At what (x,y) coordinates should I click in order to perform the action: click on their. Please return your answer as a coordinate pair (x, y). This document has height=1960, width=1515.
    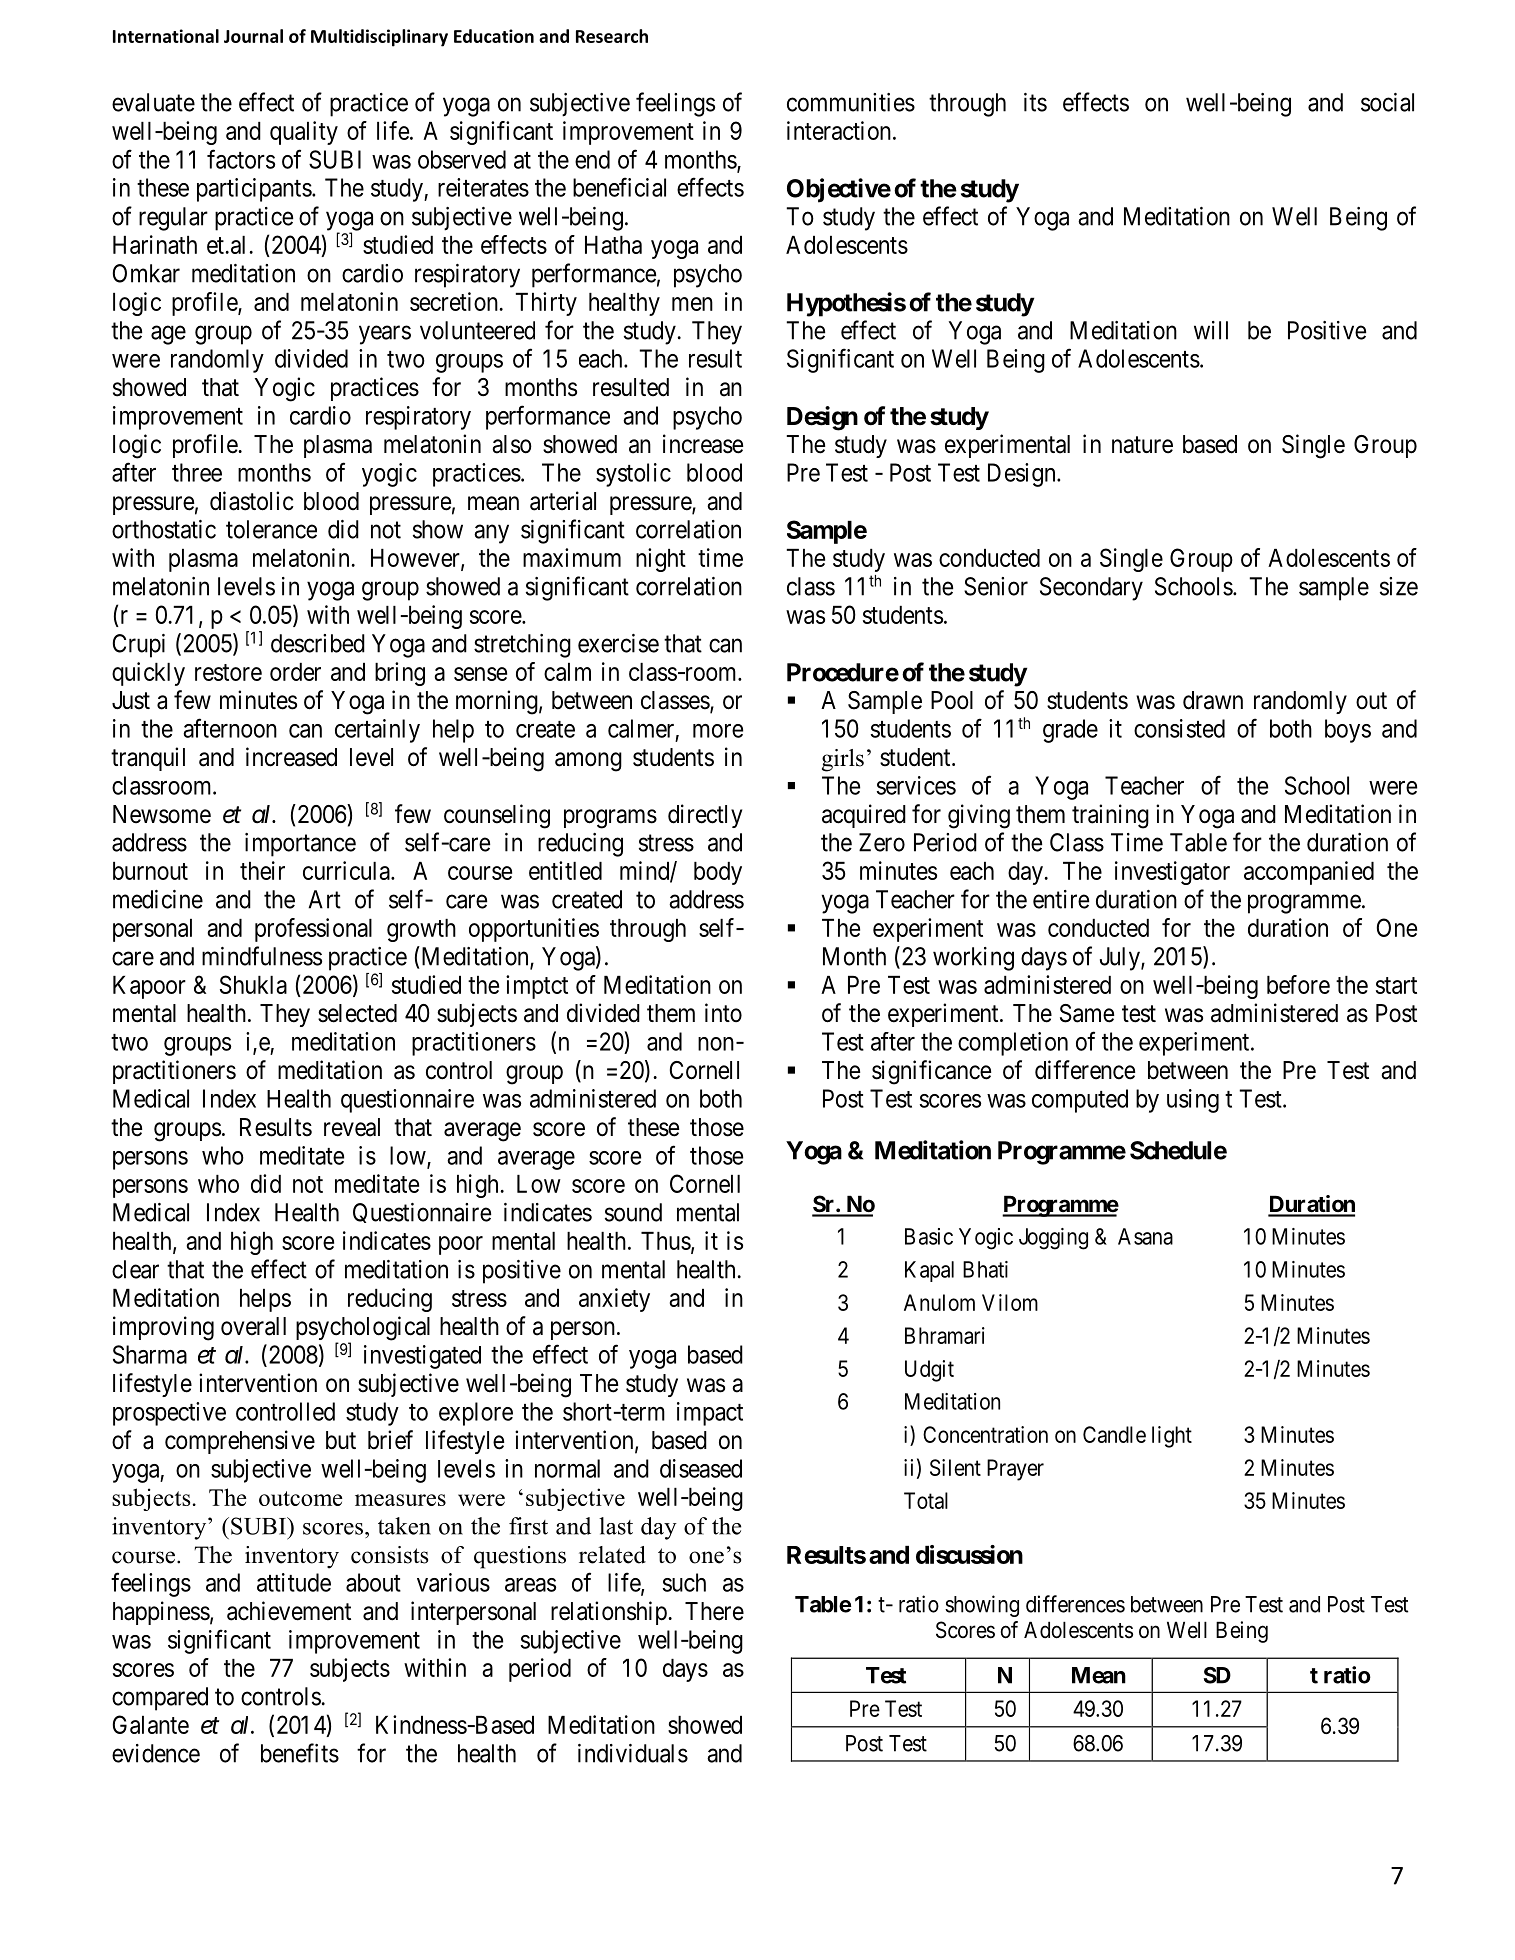
    Looking at the image, I should click on (262, 870).
